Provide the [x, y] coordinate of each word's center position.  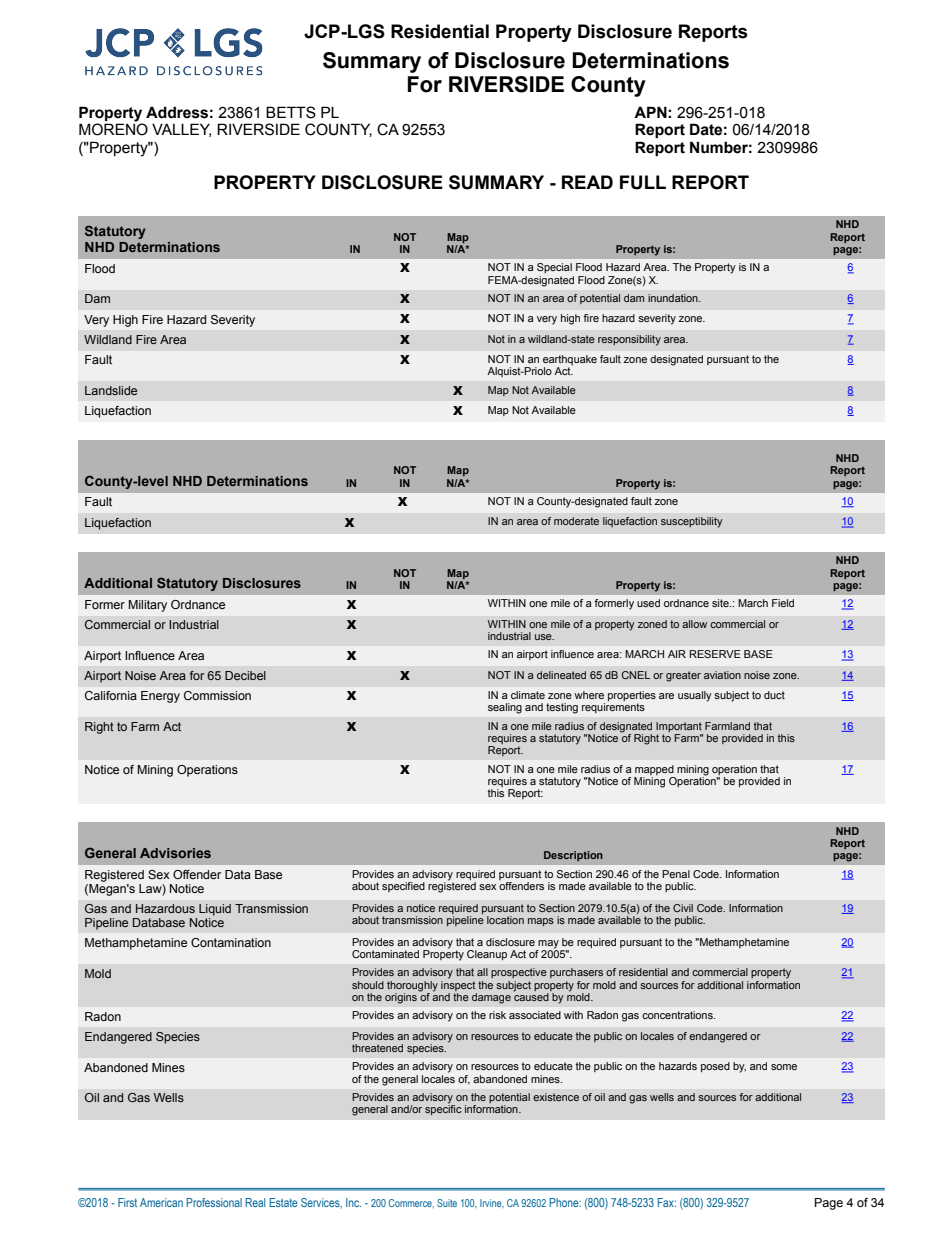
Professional [214, 1202]
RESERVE [715, 654]
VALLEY [181, 130]
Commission [217, 695]
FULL [643, 182]
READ [587, 182]
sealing [505, 708]
